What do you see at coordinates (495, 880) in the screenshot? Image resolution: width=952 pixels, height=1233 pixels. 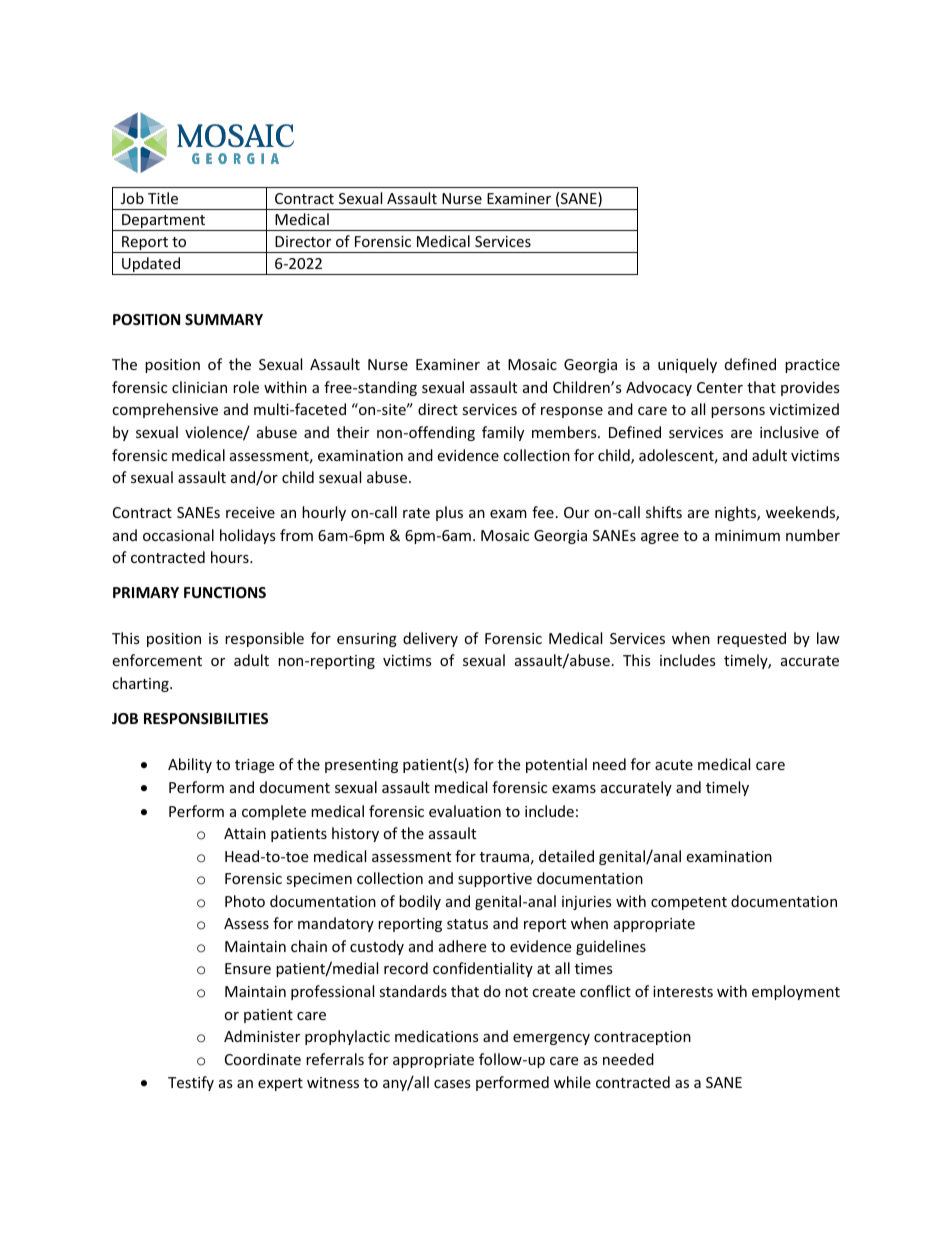 I see `supportive` at bounding box center [495, 880].
